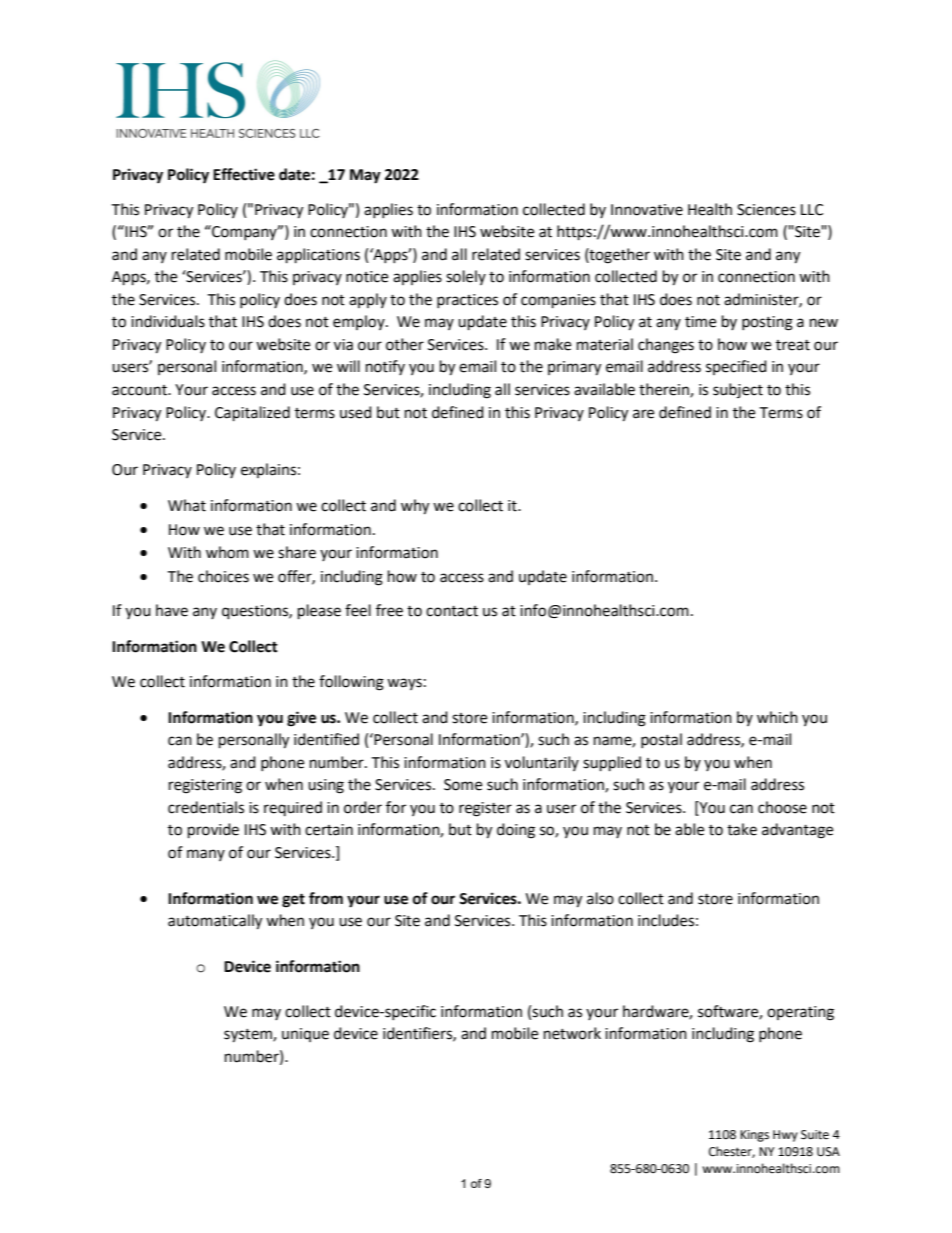 The height and width of the image is (1233, 952). Describe the element at coordinates (252, 414) in the image. I see `Capitalized` at that location.
